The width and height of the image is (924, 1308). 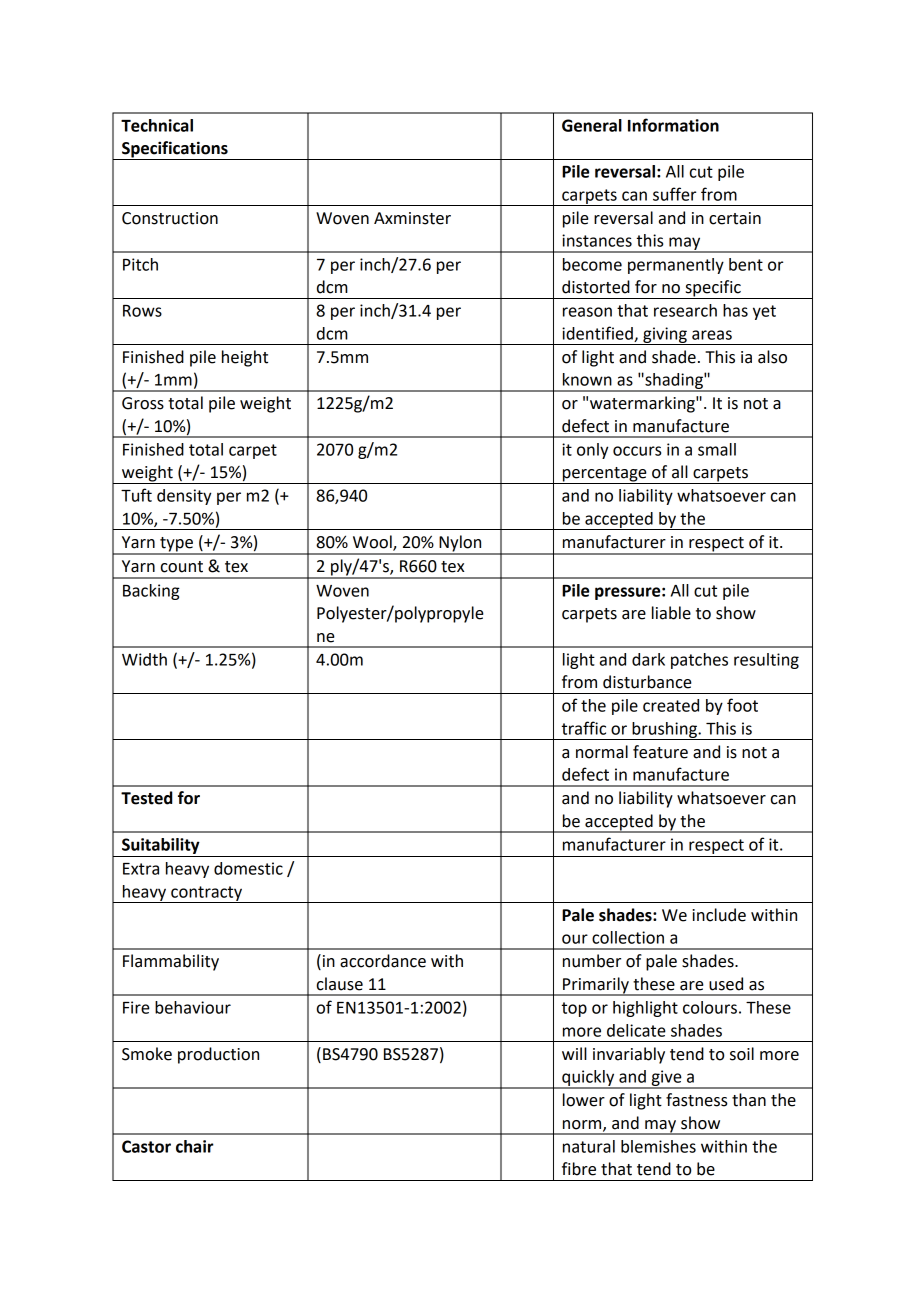 I want to click on Suitability, so click(x=161, y=846).
